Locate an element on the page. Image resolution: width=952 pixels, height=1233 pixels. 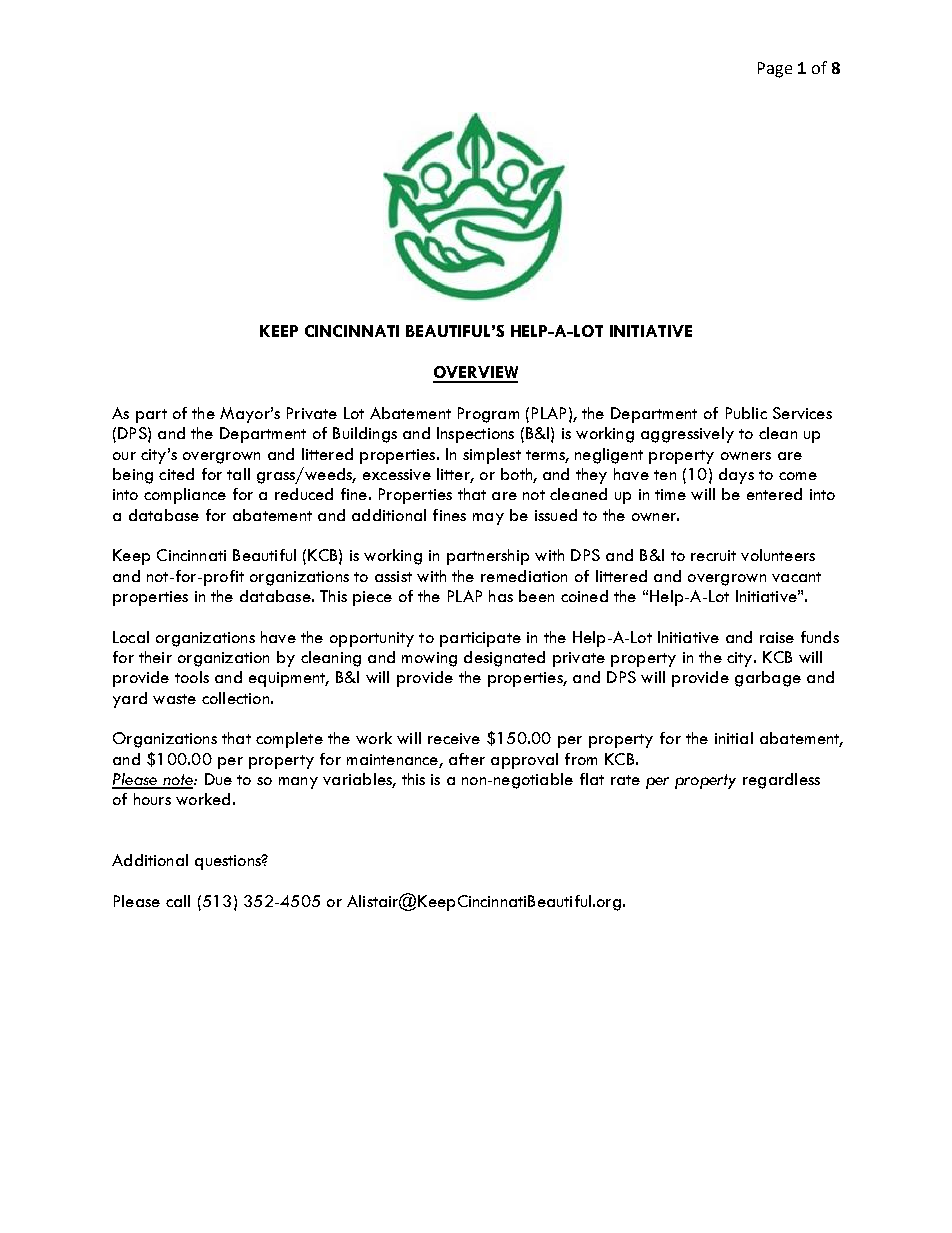
receive is located at coordinates (454, 738).
